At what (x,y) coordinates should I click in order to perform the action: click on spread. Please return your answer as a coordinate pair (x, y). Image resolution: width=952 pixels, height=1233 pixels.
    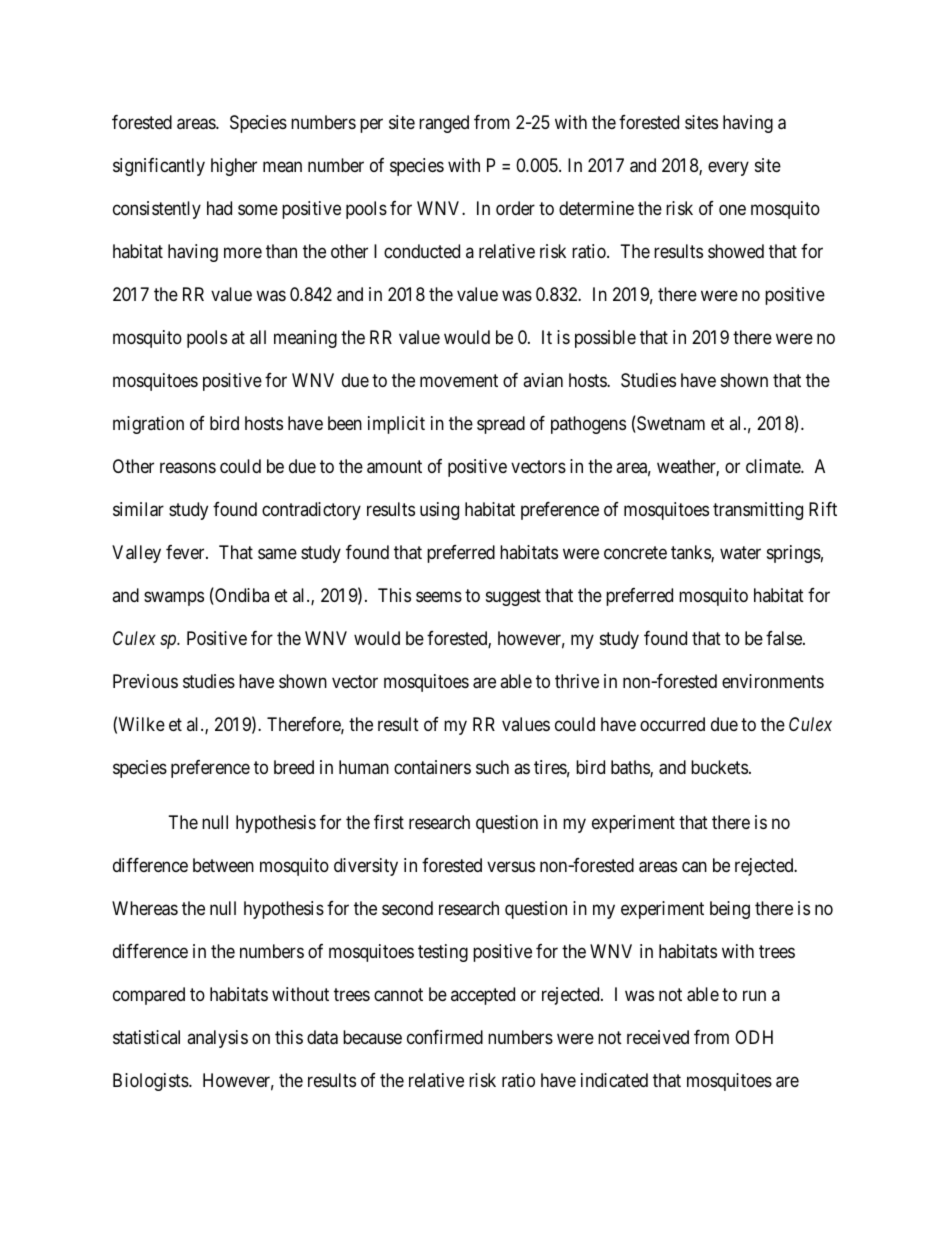
    Looking at the image, I should click on (501, 425).
